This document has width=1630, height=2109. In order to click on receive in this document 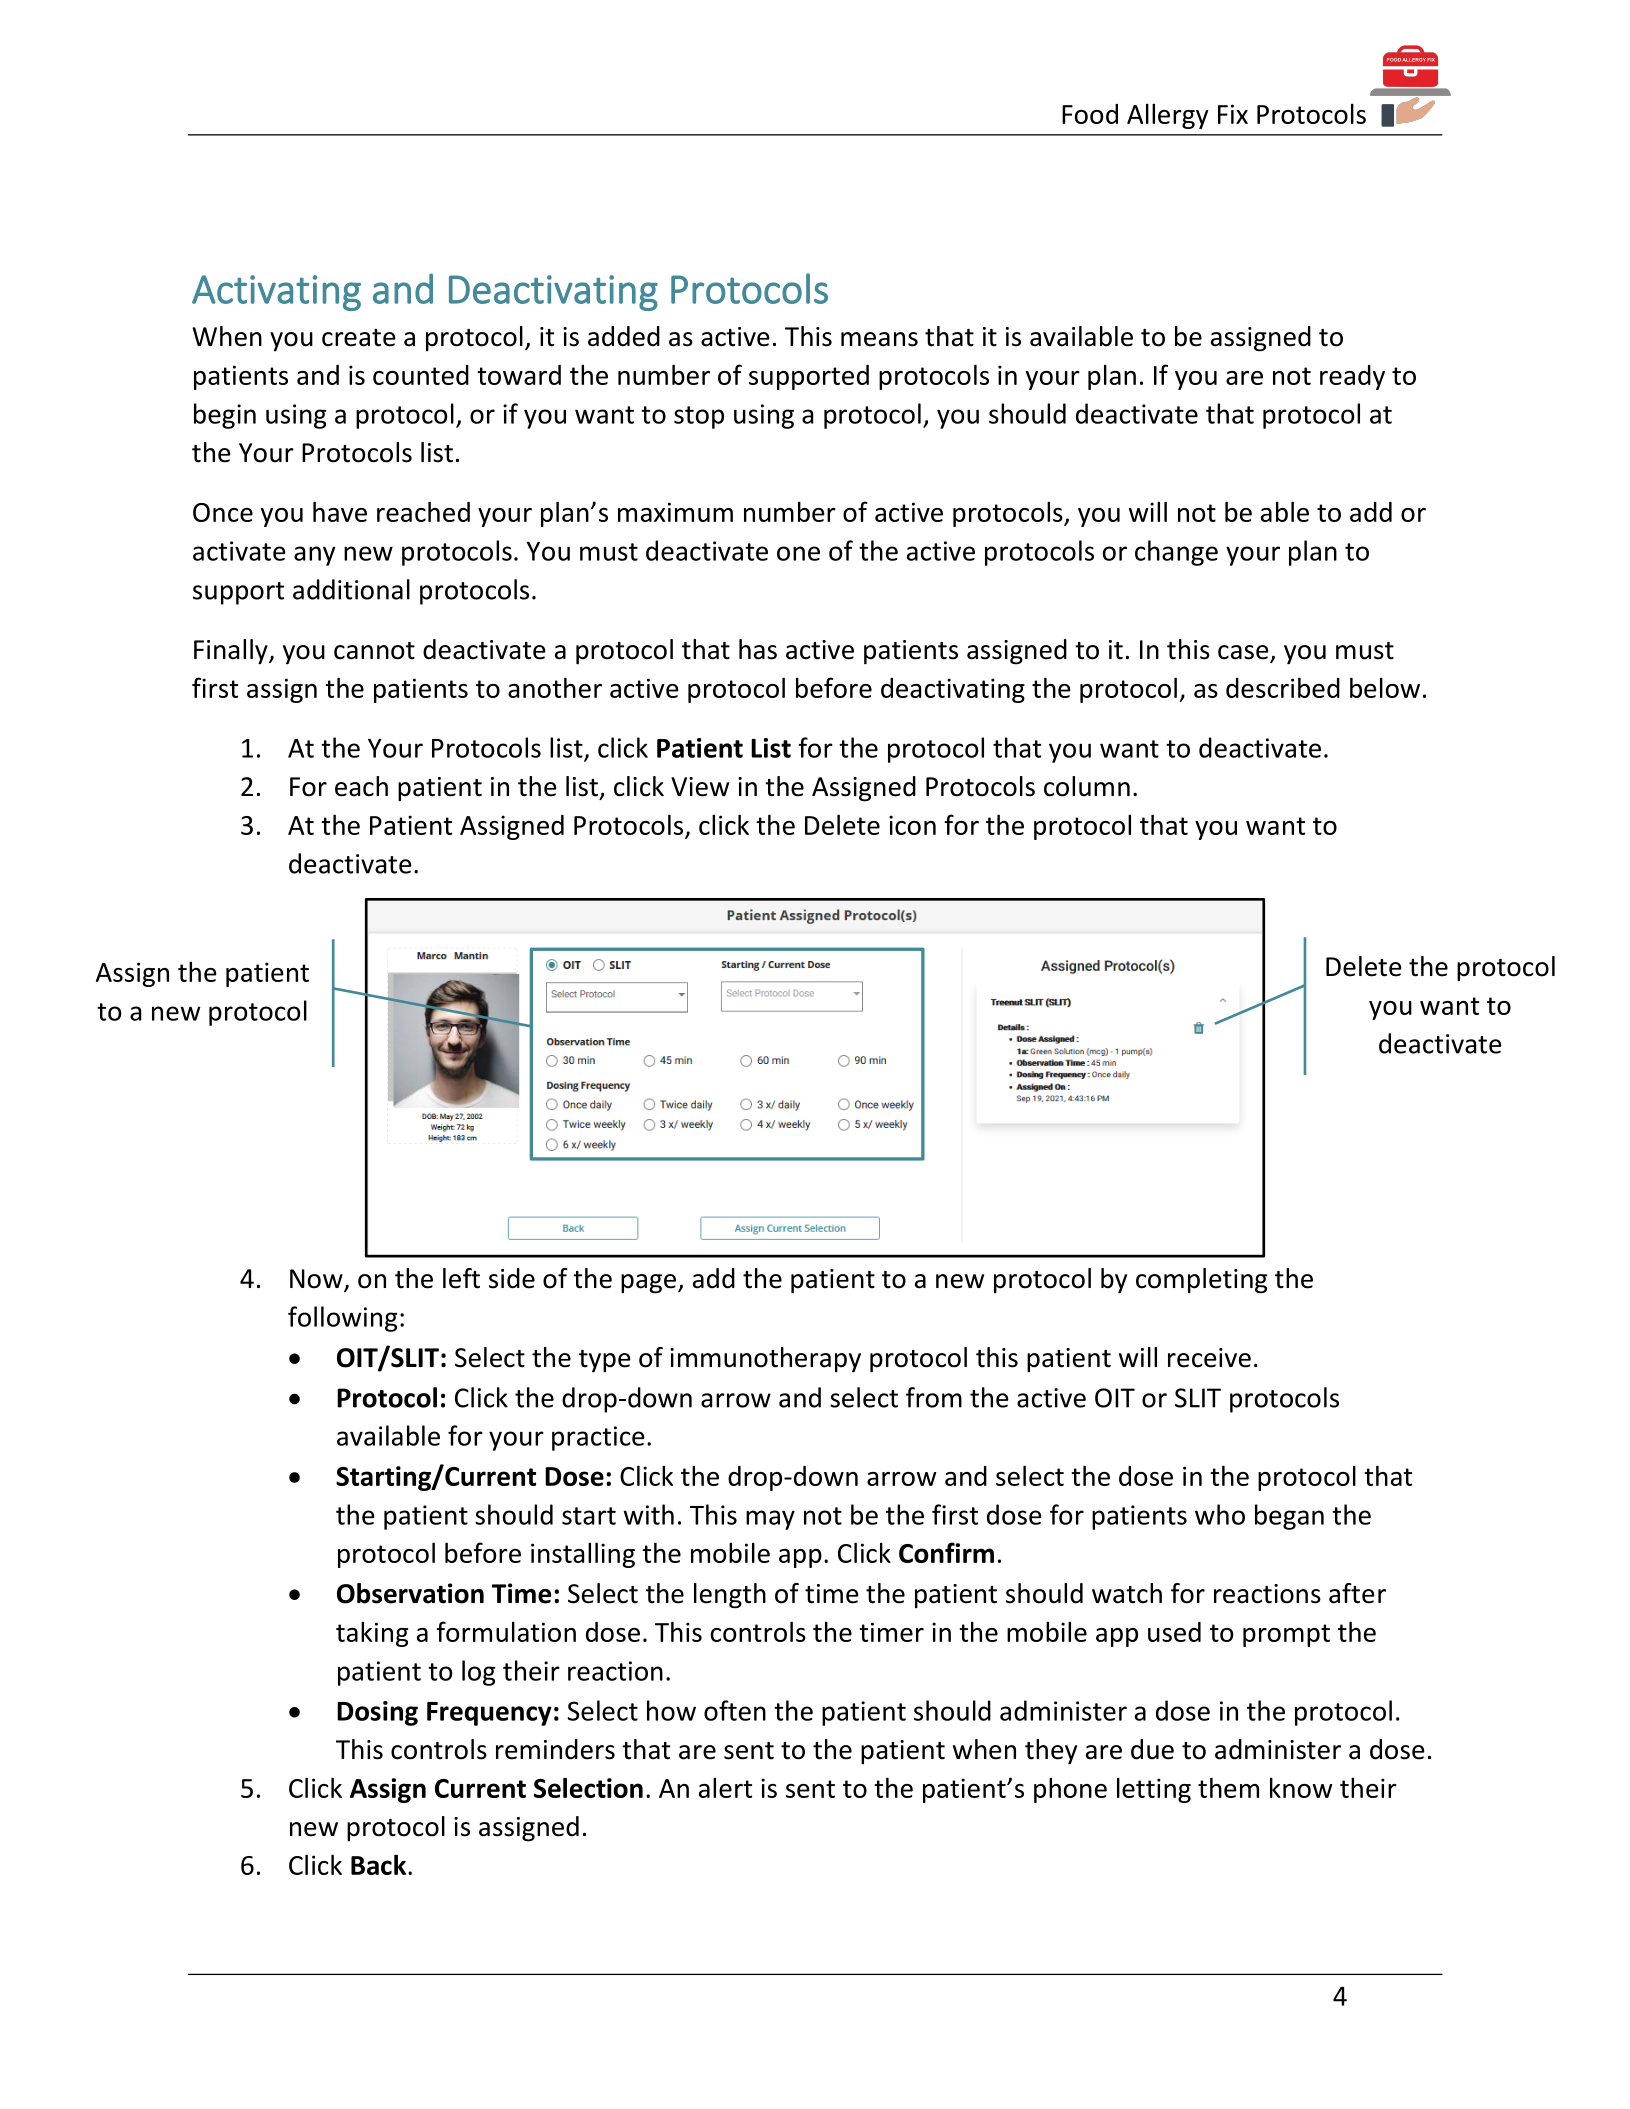, I will do `click(1209, 1358)`.
